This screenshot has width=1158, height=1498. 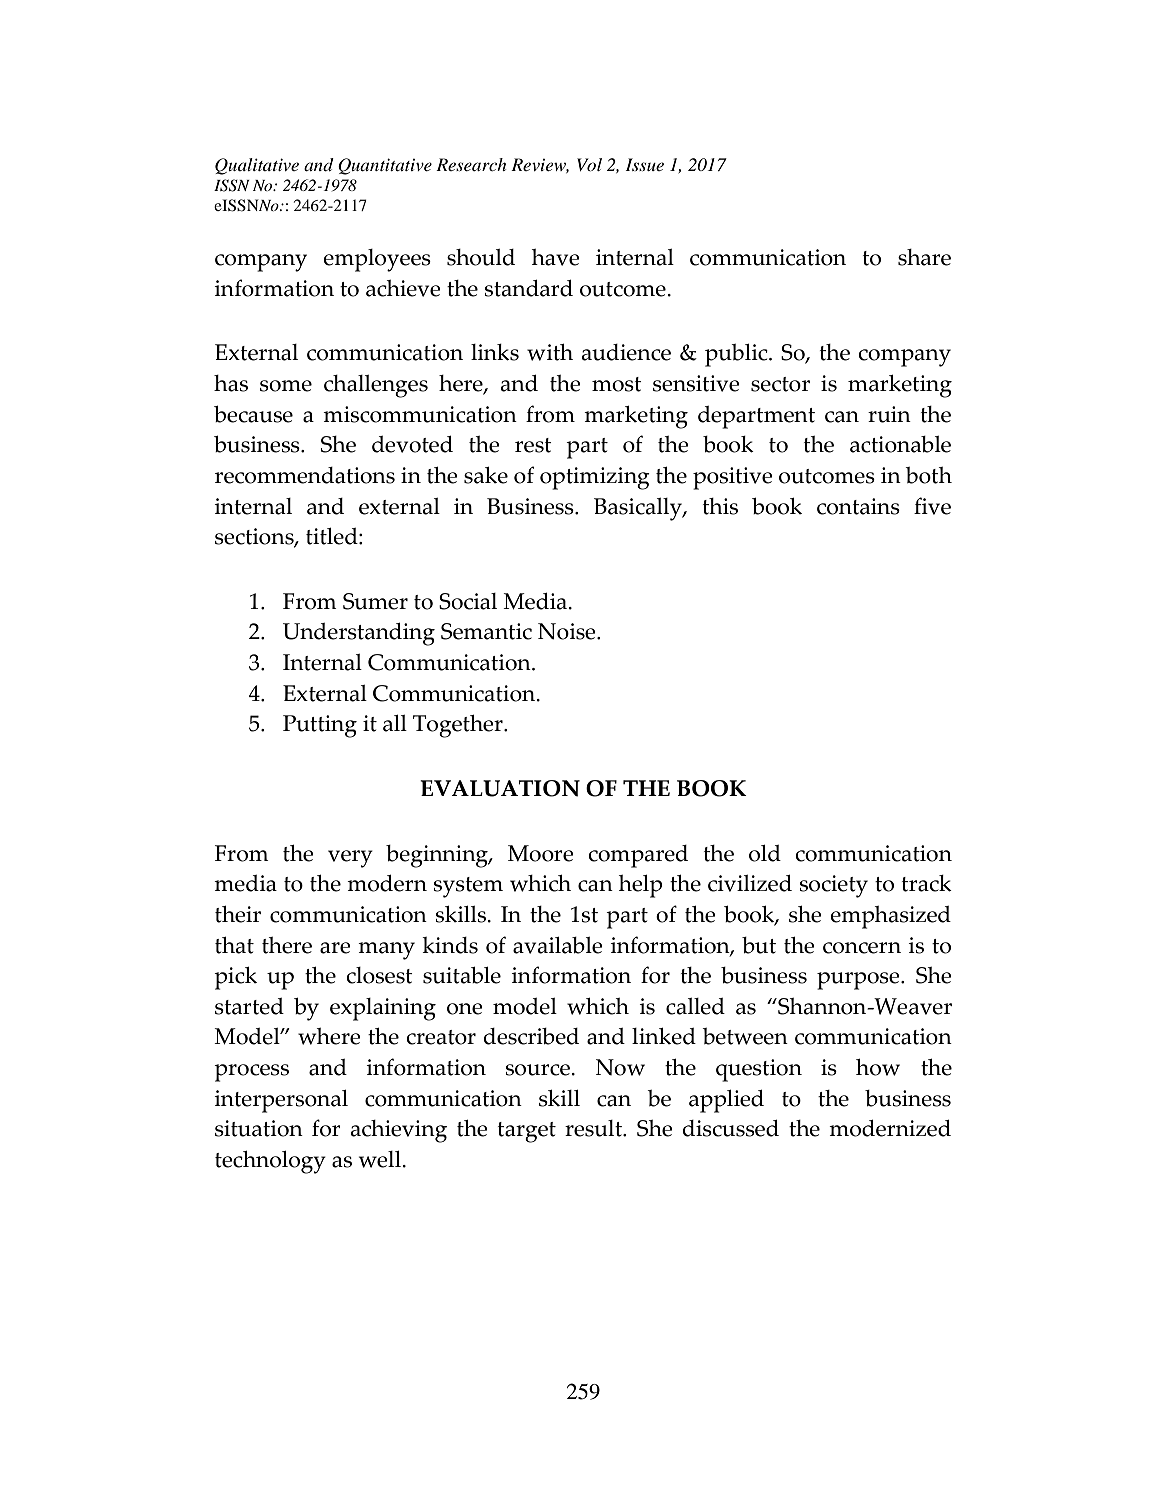 What do you see at coordinates (568, 631) in the screenshot?
I see `Noise` at bounding box center [568, 631].
